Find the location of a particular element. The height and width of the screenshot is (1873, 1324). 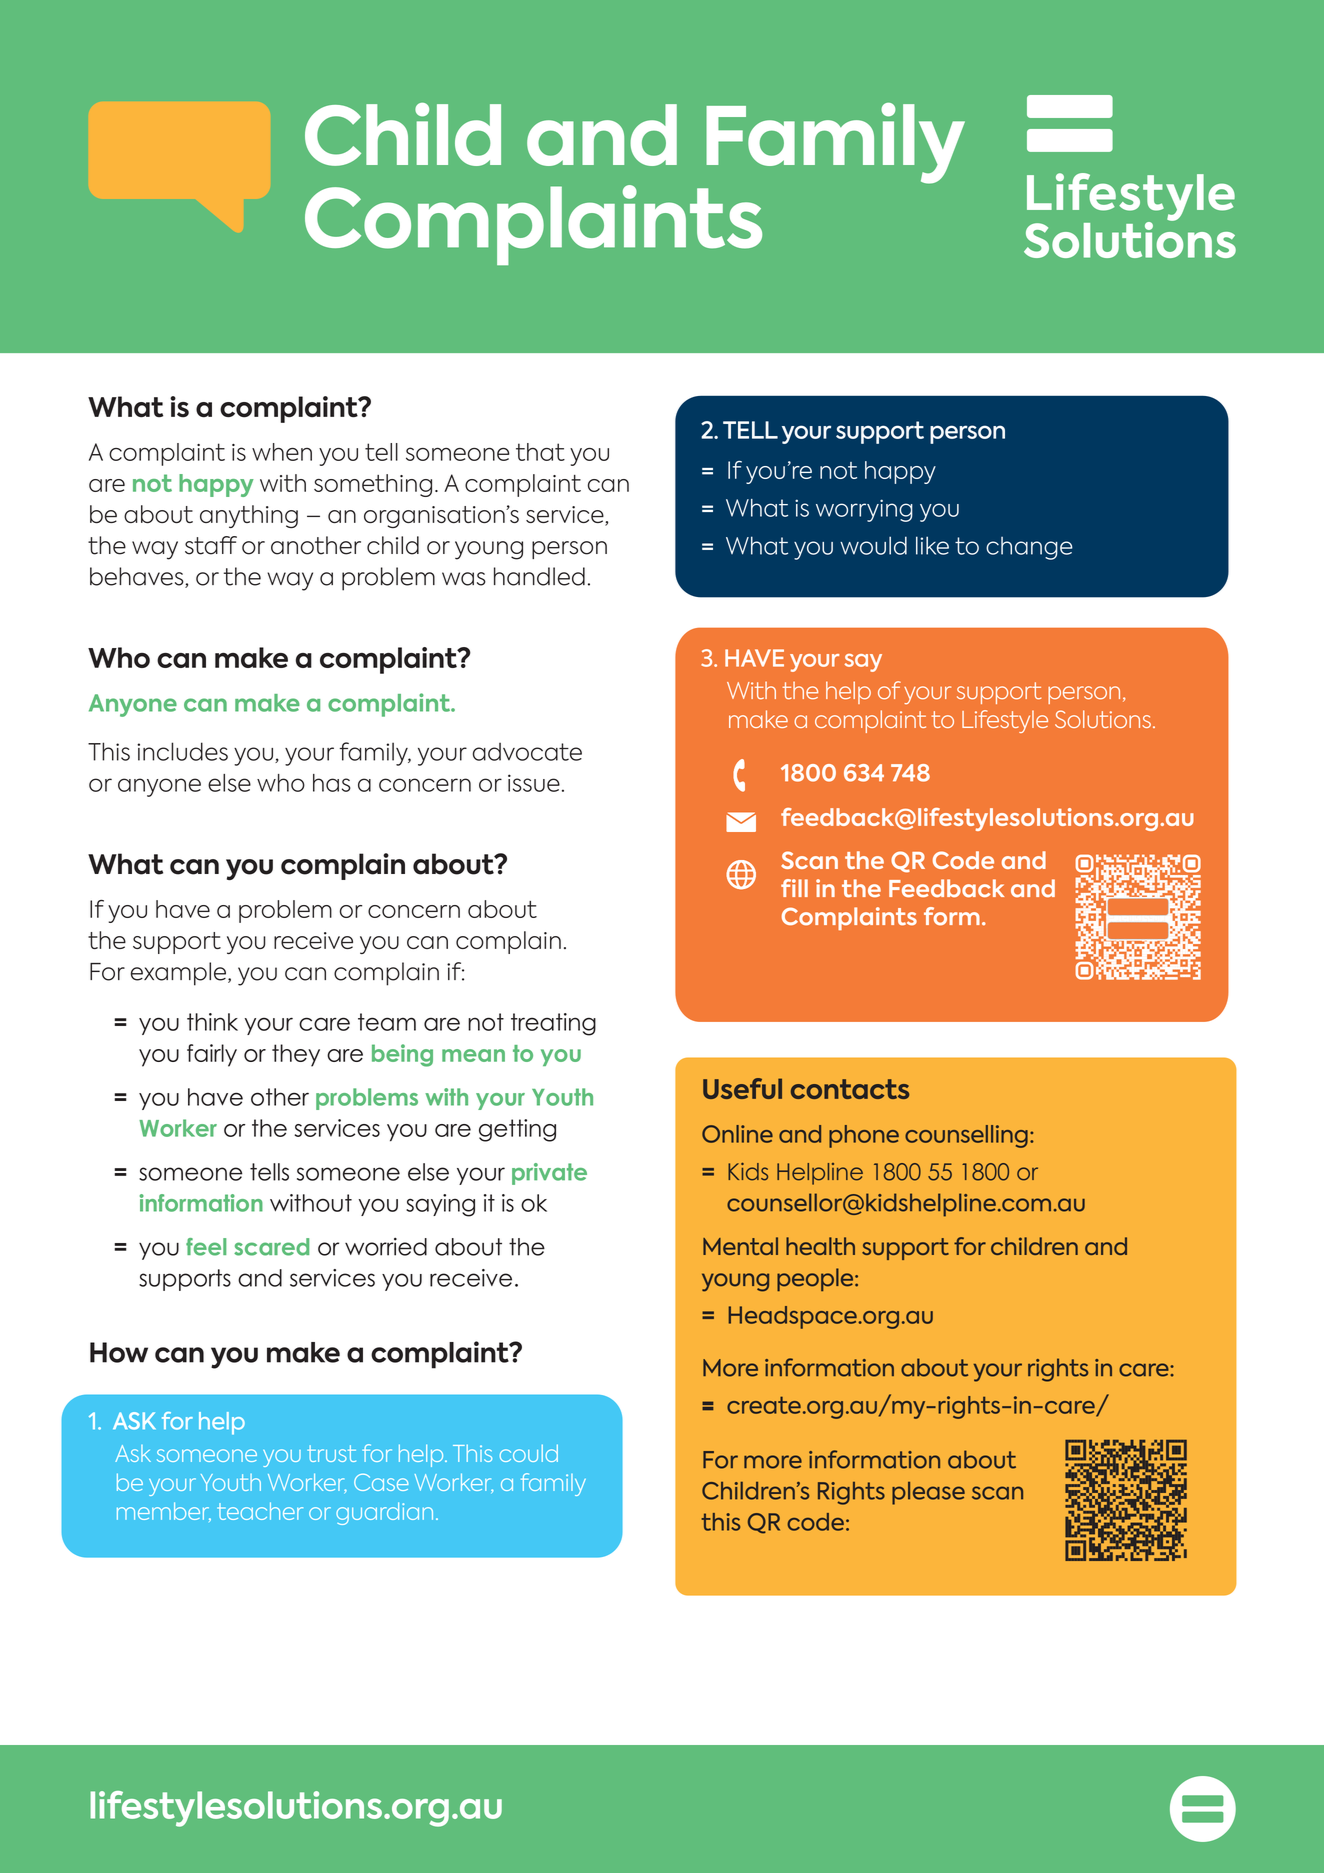

includes is located at coordinates (182, 751).
